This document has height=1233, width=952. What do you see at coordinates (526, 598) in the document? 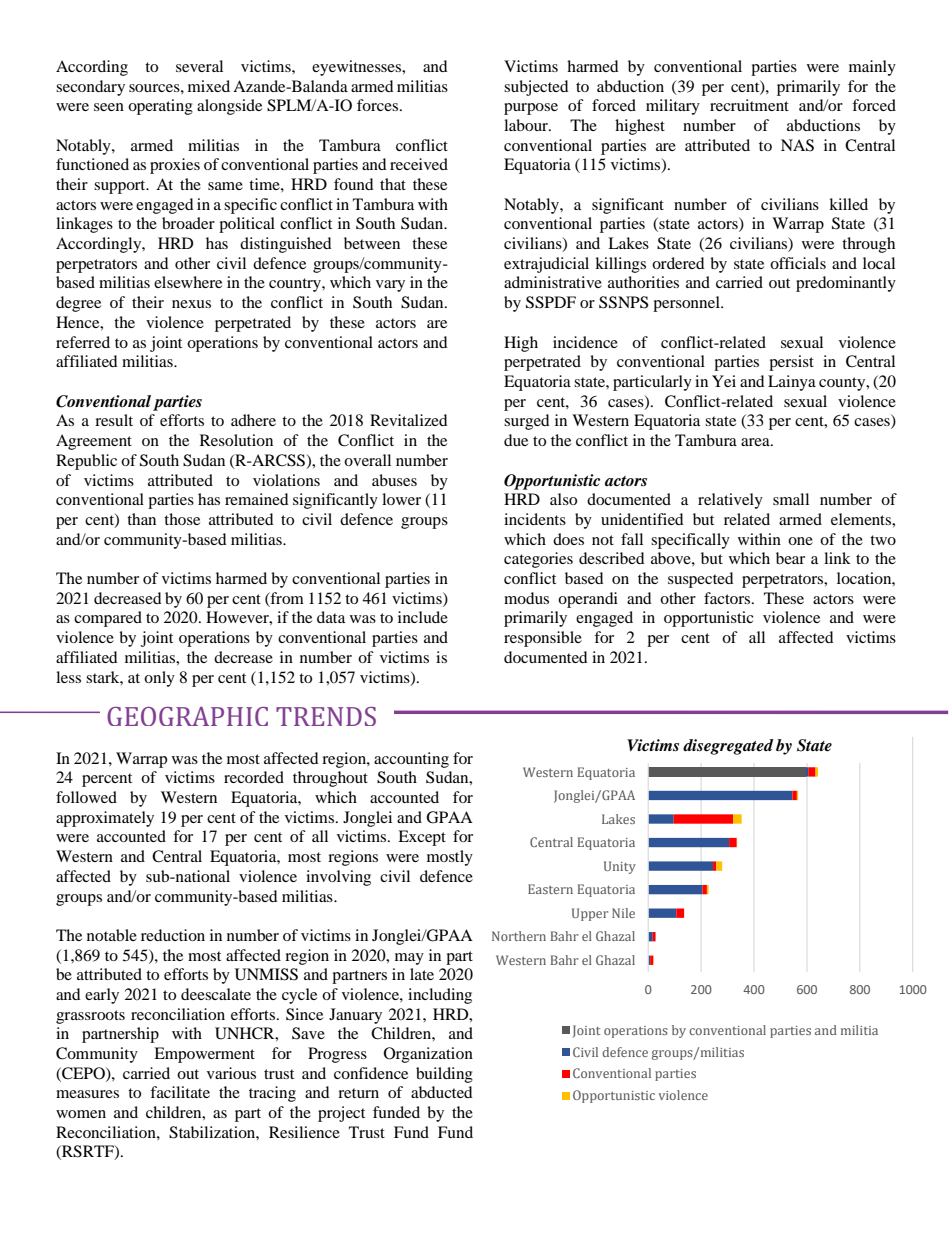
I see `modus` at bounding box center [526, 598].
